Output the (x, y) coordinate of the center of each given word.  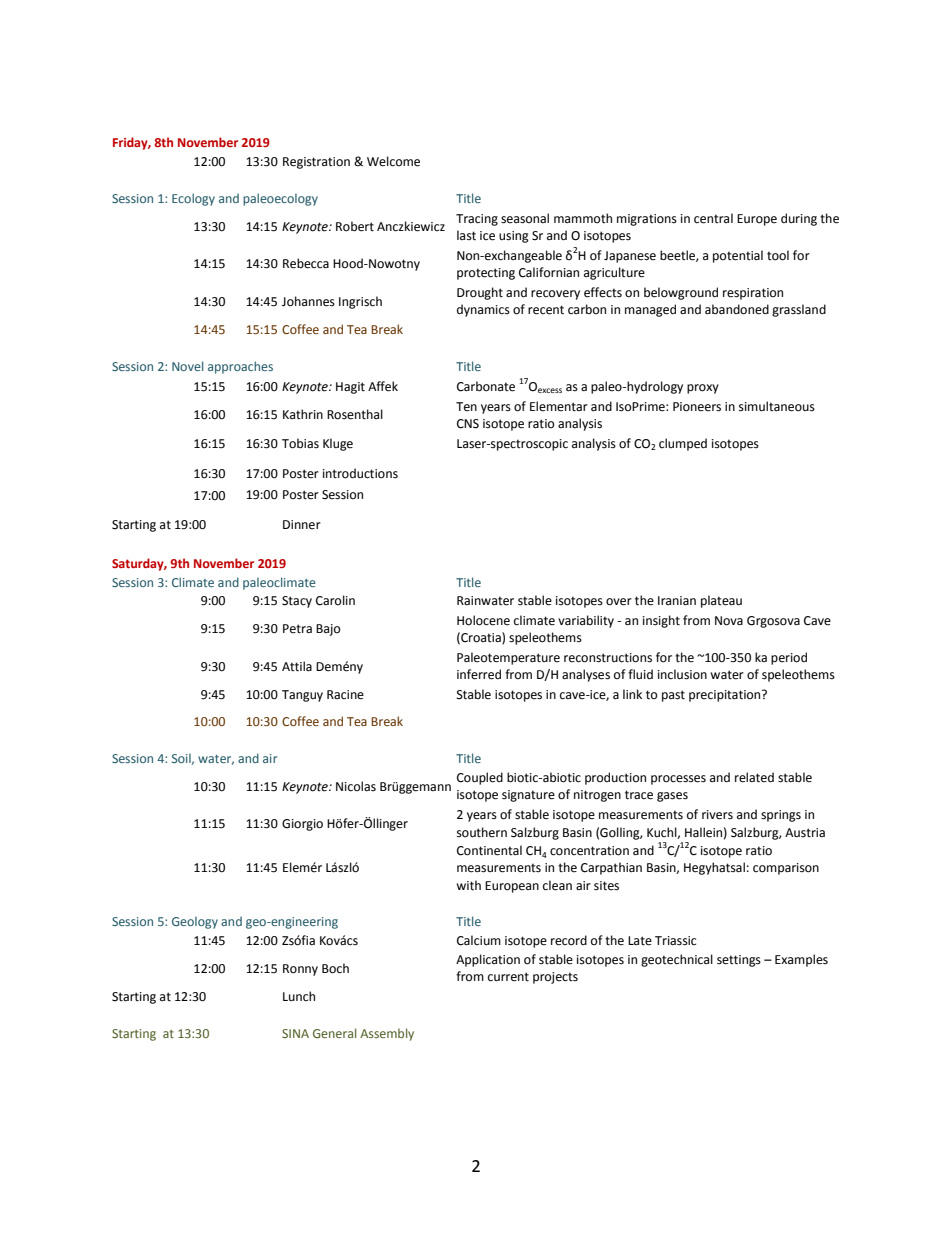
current (508, 977)
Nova (729, 621)
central (713, 218)
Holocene (483, 620)
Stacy (297, 602)
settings (739, 961)
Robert (355, 226)
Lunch (299, 996)
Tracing (477, 220)
